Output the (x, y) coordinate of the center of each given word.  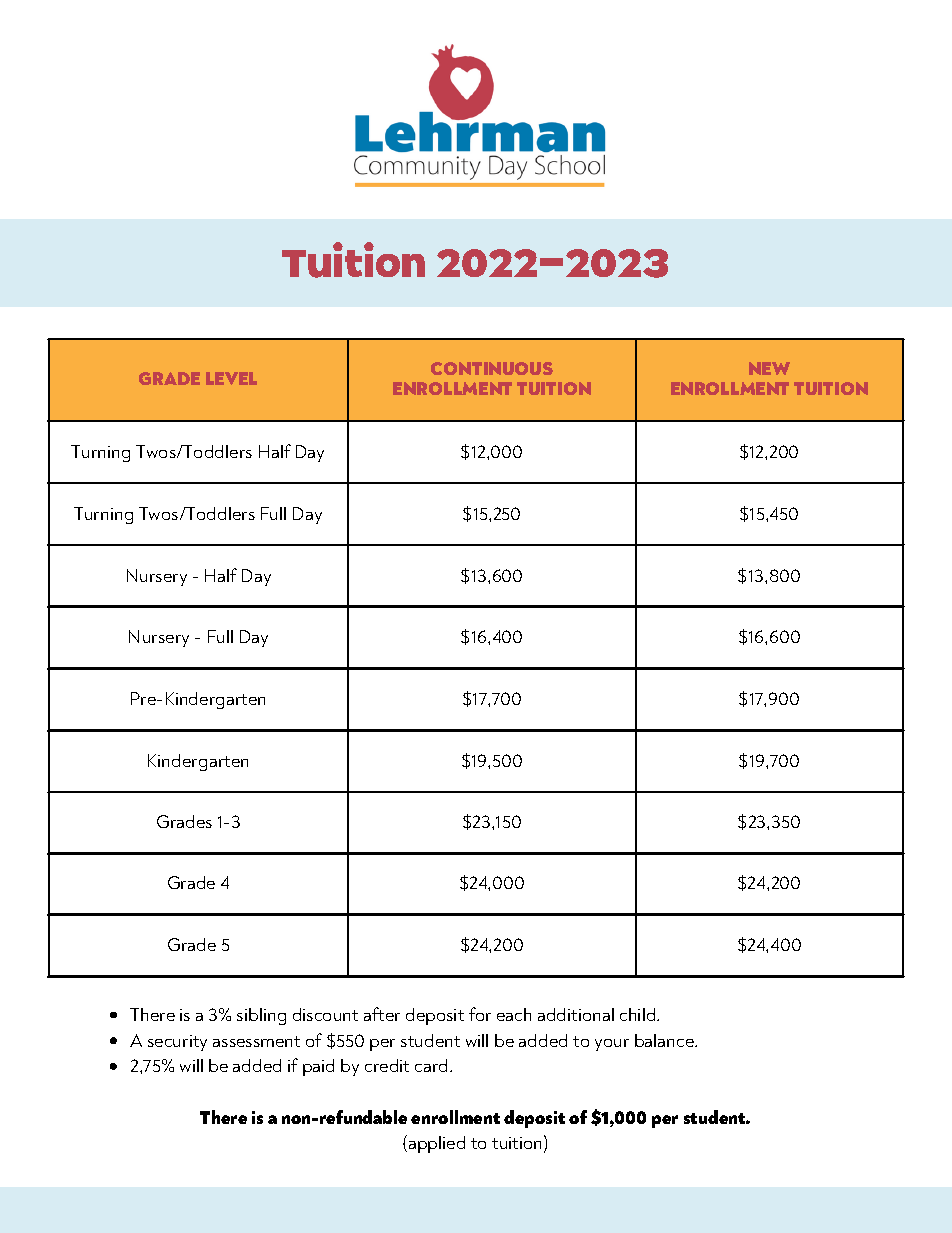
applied (437, 1144)
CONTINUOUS (492, 368)
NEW (769, 368)
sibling (261, 1016)
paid (318, 1067)
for (480, 1014)
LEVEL (231, 378)
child (639, 1014)
